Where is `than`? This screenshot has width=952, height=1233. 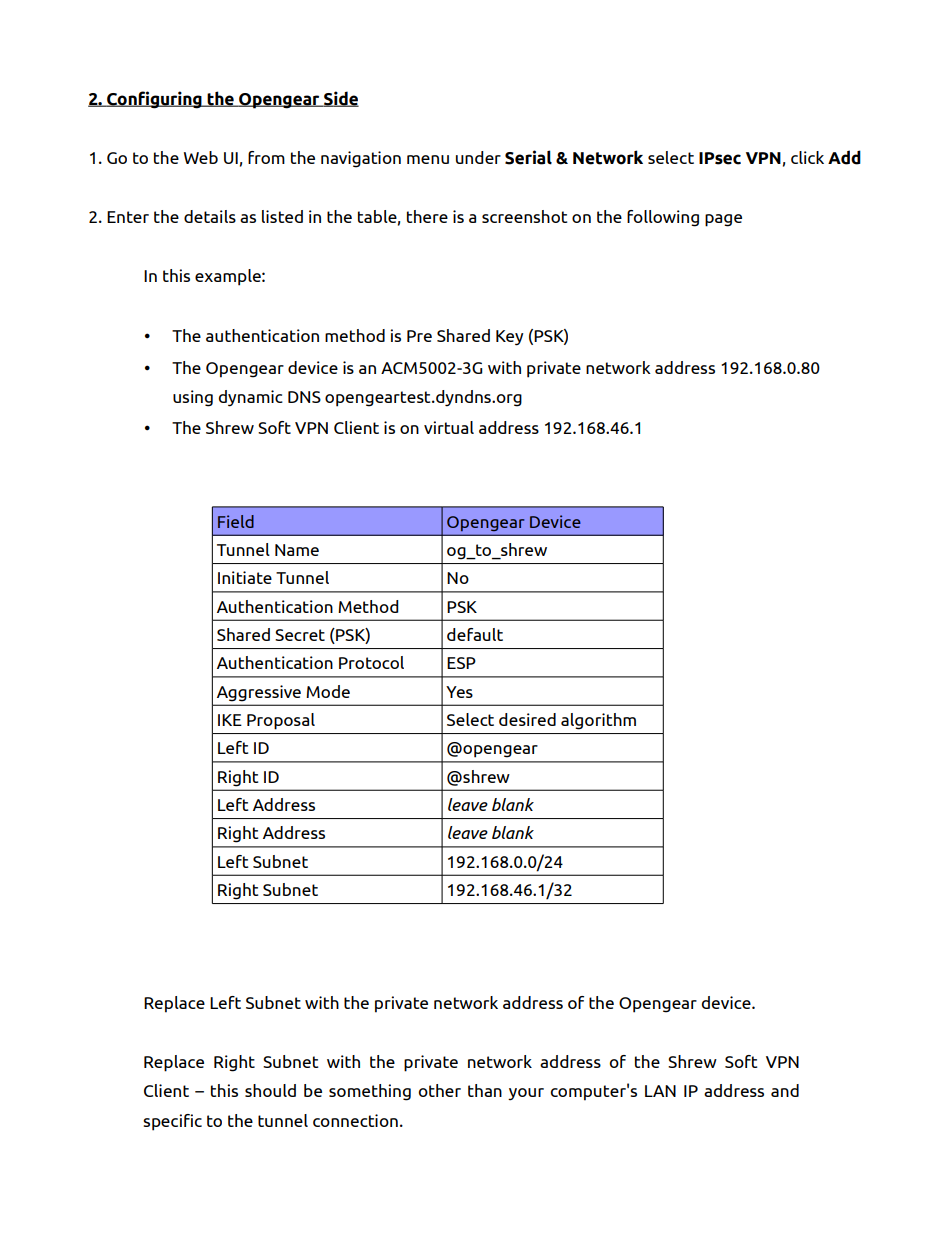 than is located at coordinates (485, 1090).
